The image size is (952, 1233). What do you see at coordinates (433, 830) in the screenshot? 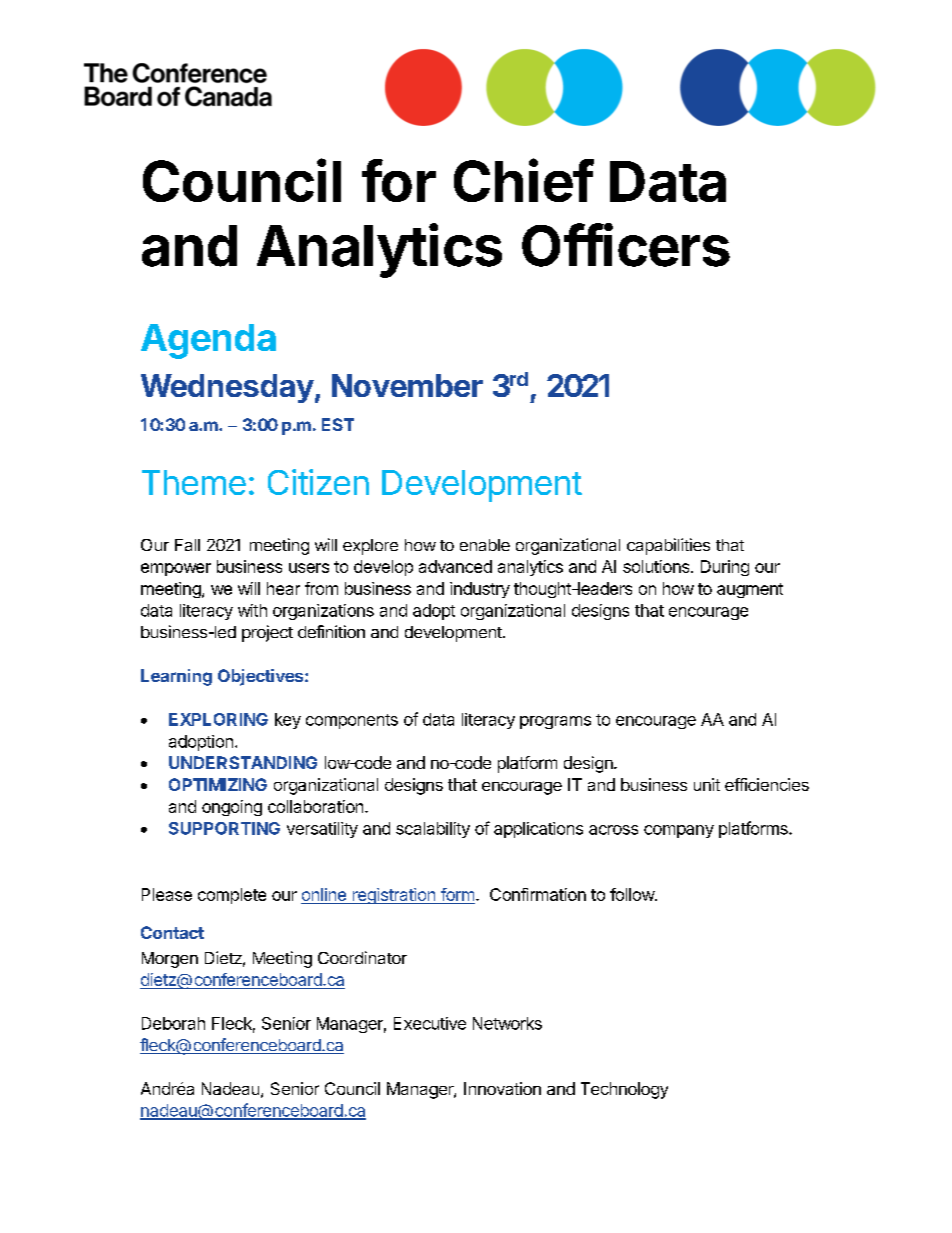
I see `scalability` at bounding box center [433, 830].
